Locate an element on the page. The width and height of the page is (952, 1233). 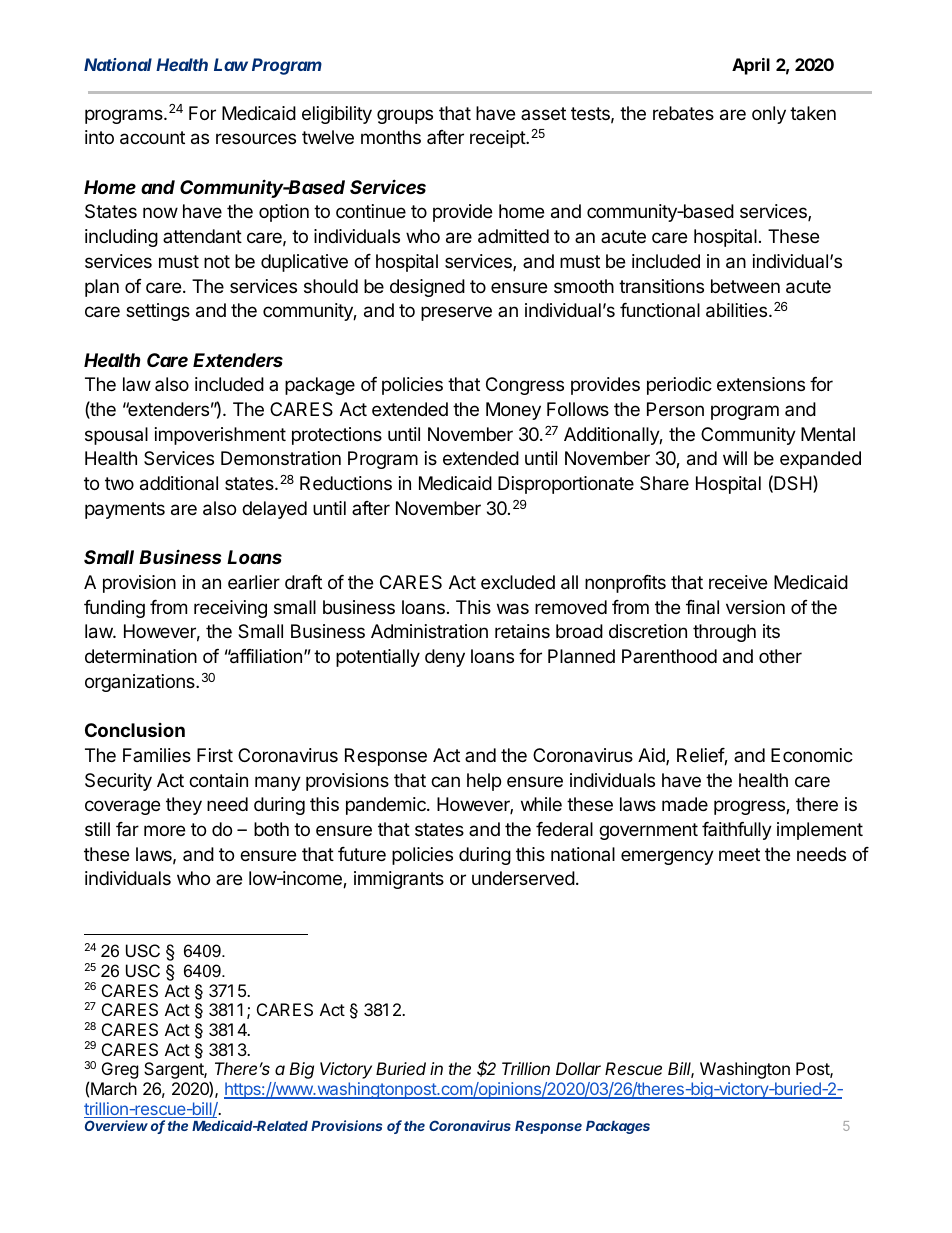
will is located at coordinates (735, 458).
